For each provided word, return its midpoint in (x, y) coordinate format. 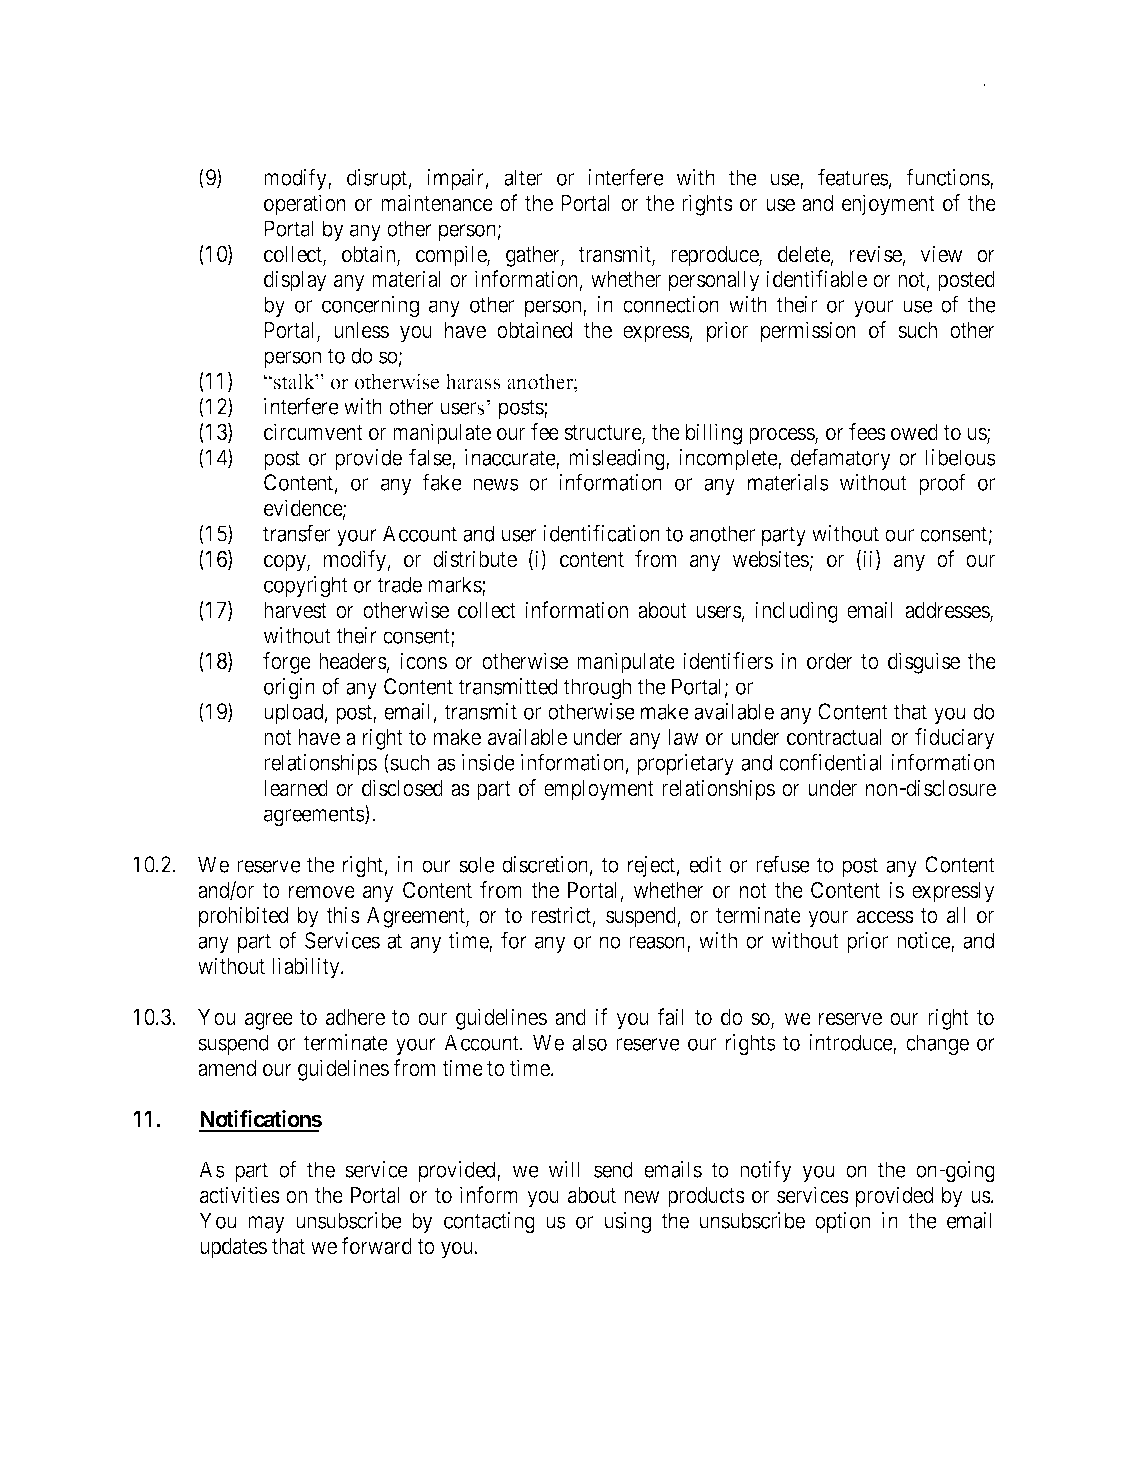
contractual (834, 737)
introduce (851, 1043)
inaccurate (511, 458)
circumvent (313, 432)
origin (289, 689)
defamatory (841, 459)
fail (670, 1017)
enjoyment (888, 205)
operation (305, 205)
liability (307, 968)
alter (523, 177)
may (266, 1224)
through (597, 689)
